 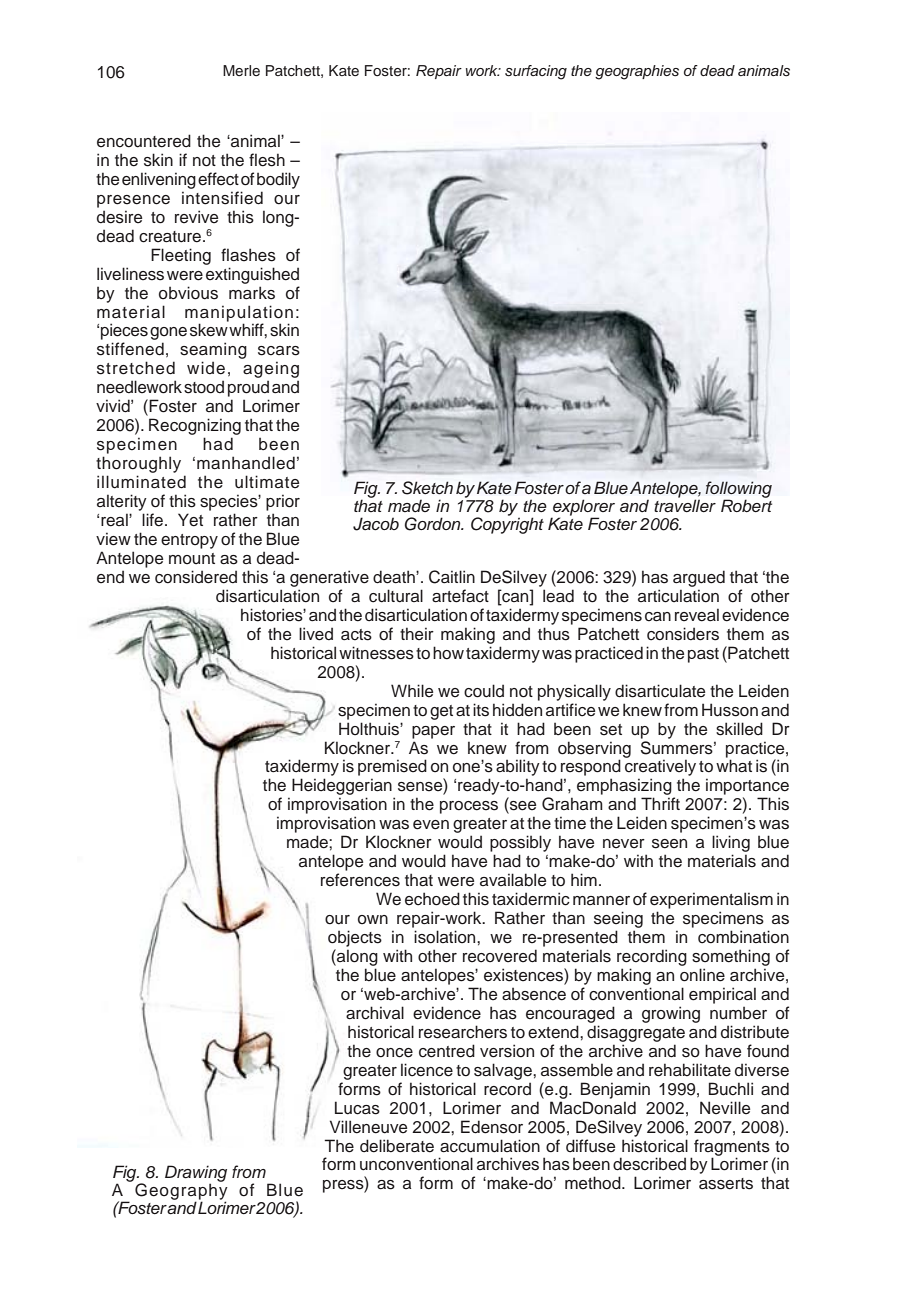 I want to click on wide, so click(x=206, y=368).
